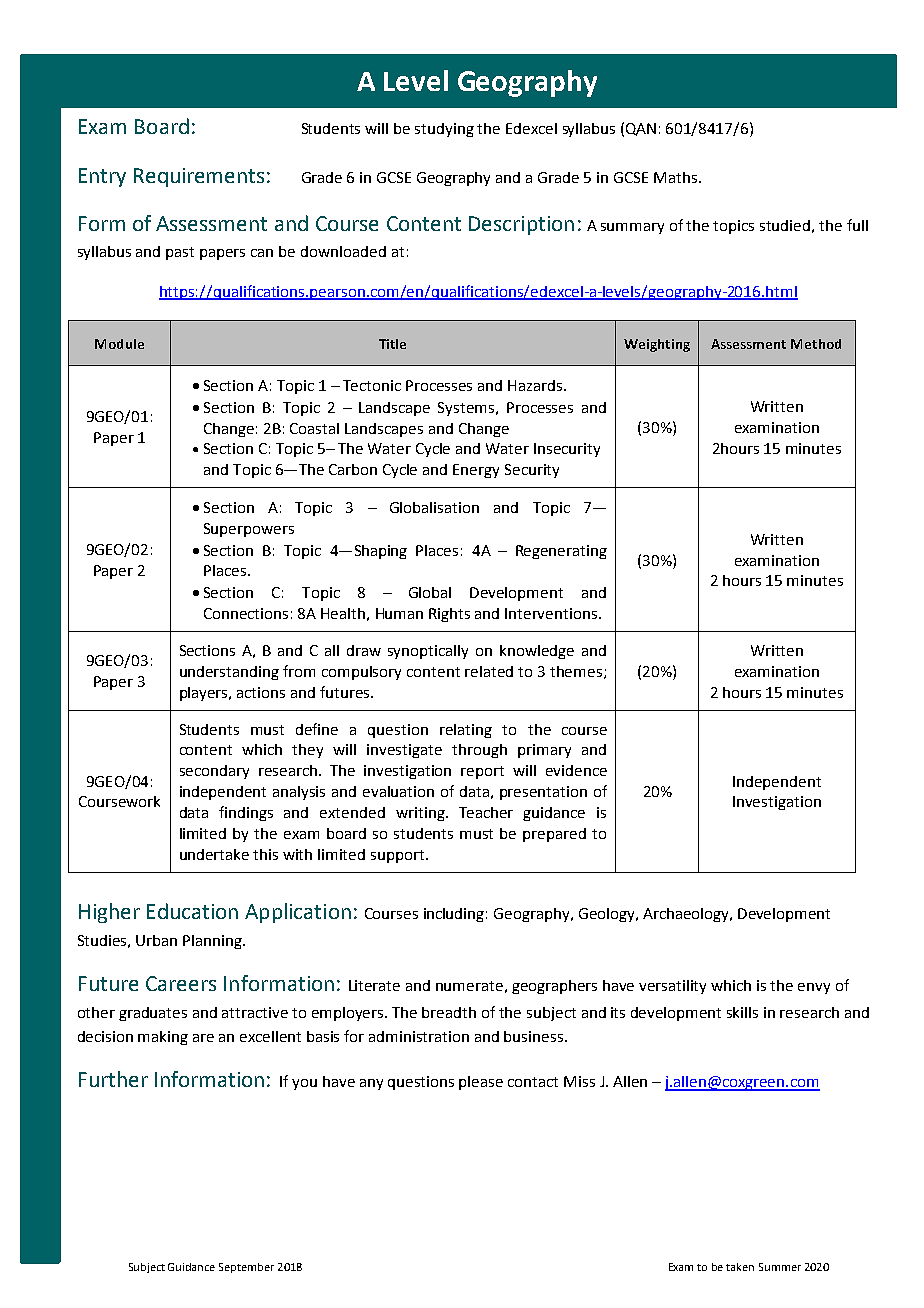  What do you see at coordinates (444, 130) in the image?
I see `studying` at bounding box center [444, 130].
